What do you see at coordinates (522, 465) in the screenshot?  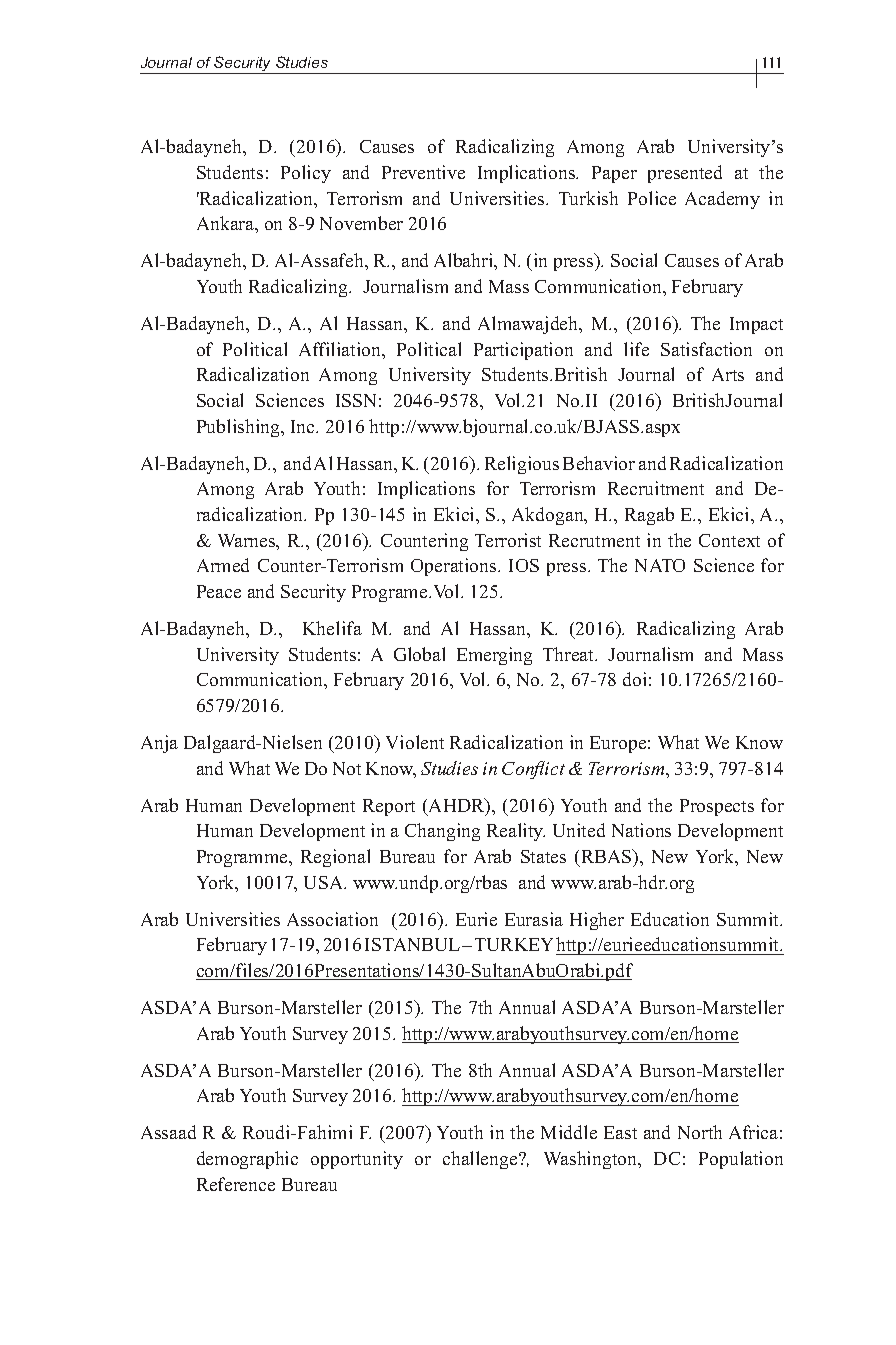 I see `Religious` at bounding box center [522, 465].
